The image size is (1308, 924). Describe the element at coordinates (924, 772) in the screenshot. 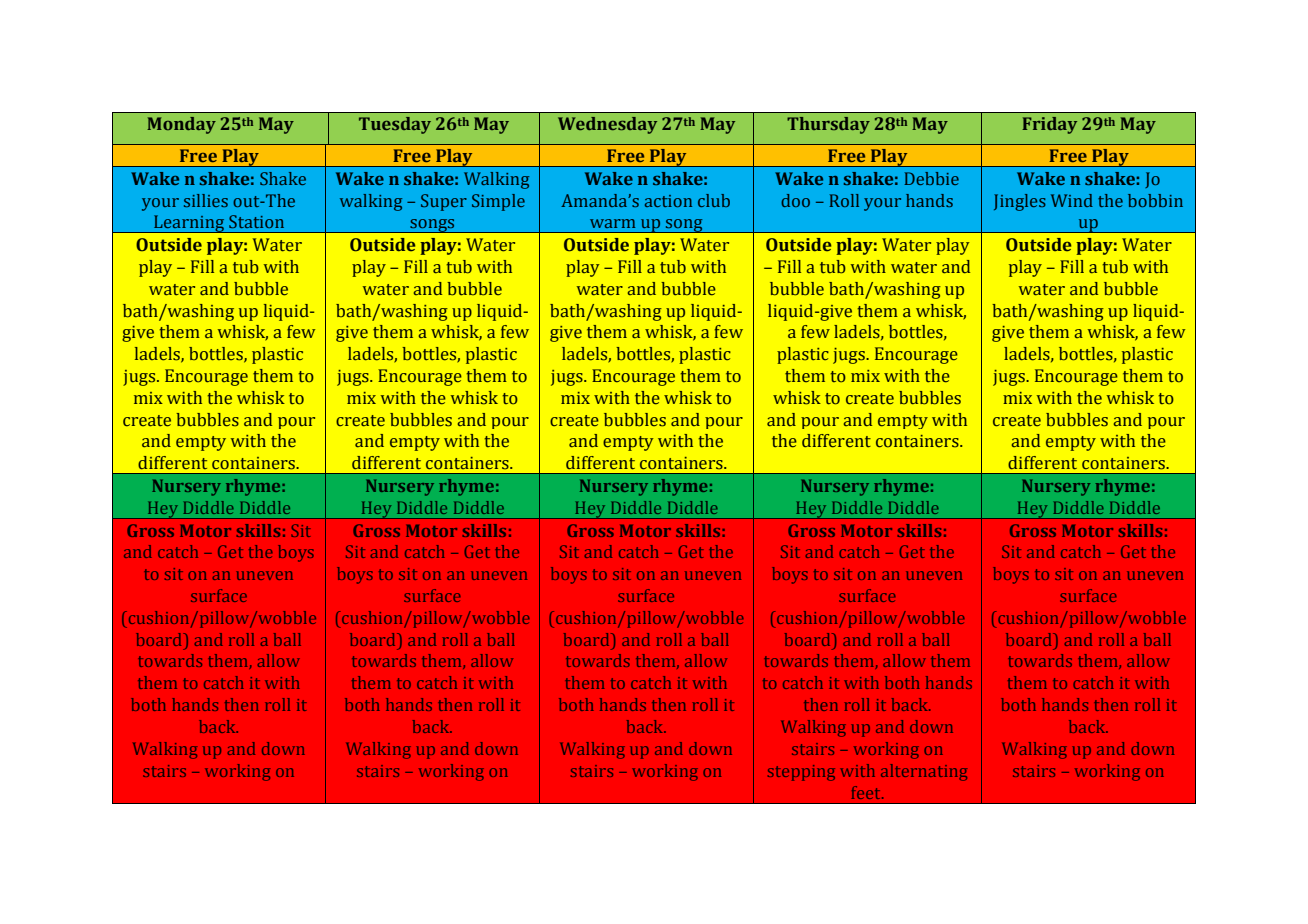

I see `alternating` at that location.
